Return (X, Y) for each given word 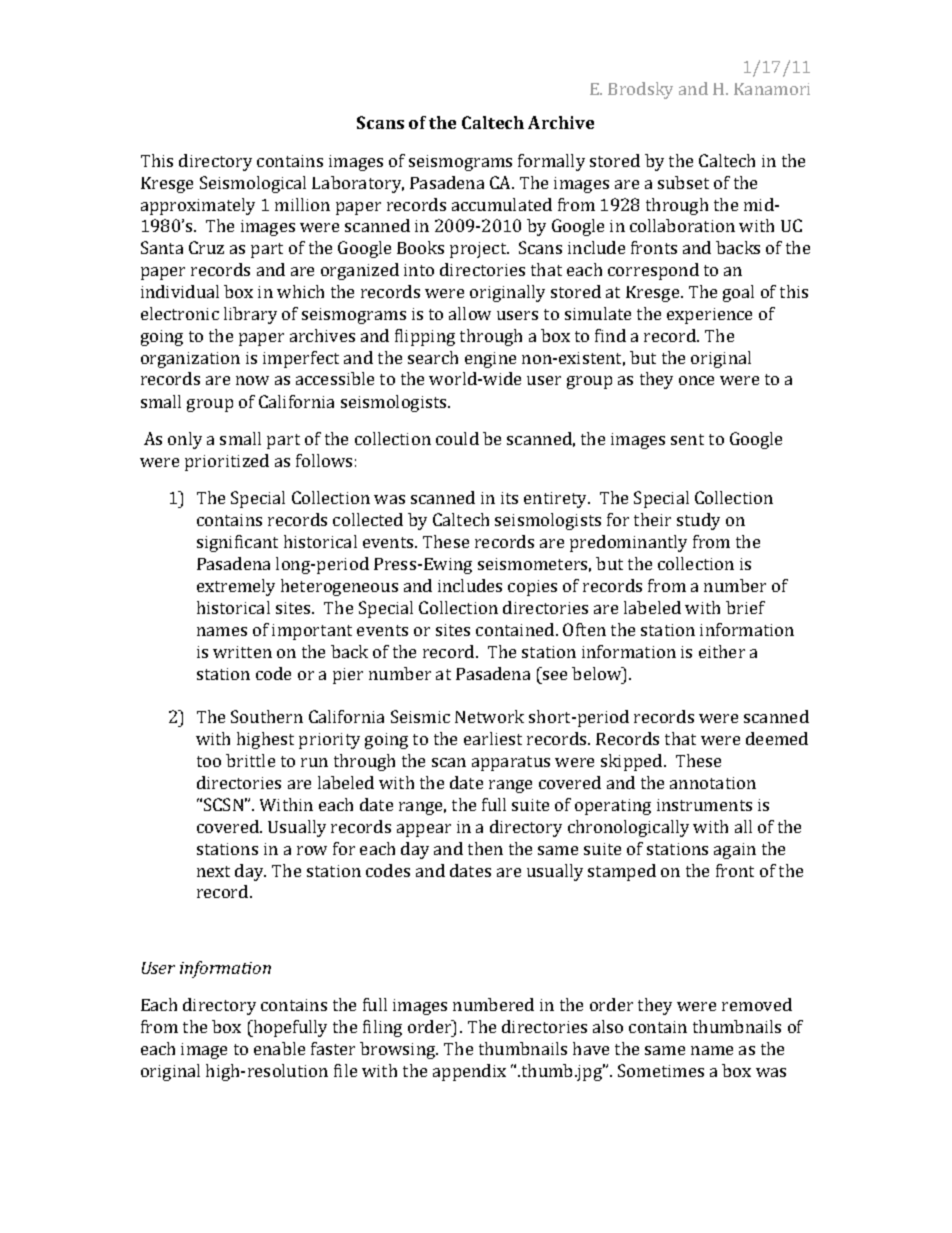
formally (551, 162)
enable (279, 1048)
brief (745, 607)
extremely (236, 587)
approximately (198, 206)
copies (532, 588)
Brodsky (640, 90)
